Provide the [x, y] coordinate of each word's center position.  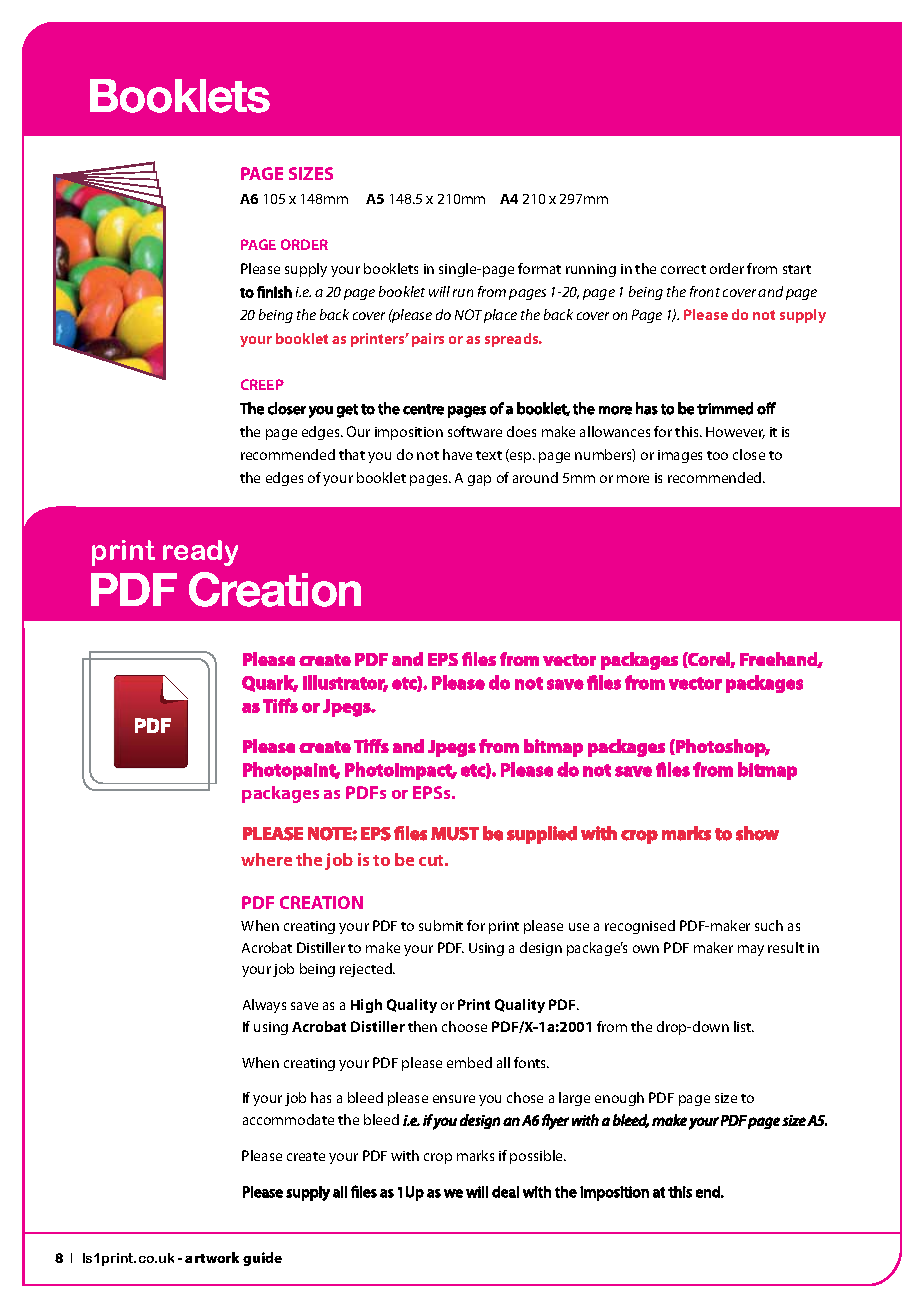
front [705, 291]
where [266, 859]
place [500, 316]
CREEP [262, 384]
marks [475, 1155]
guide [262, 1259]
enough [619, 1099]
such [769, 925]
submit [441, 925]
